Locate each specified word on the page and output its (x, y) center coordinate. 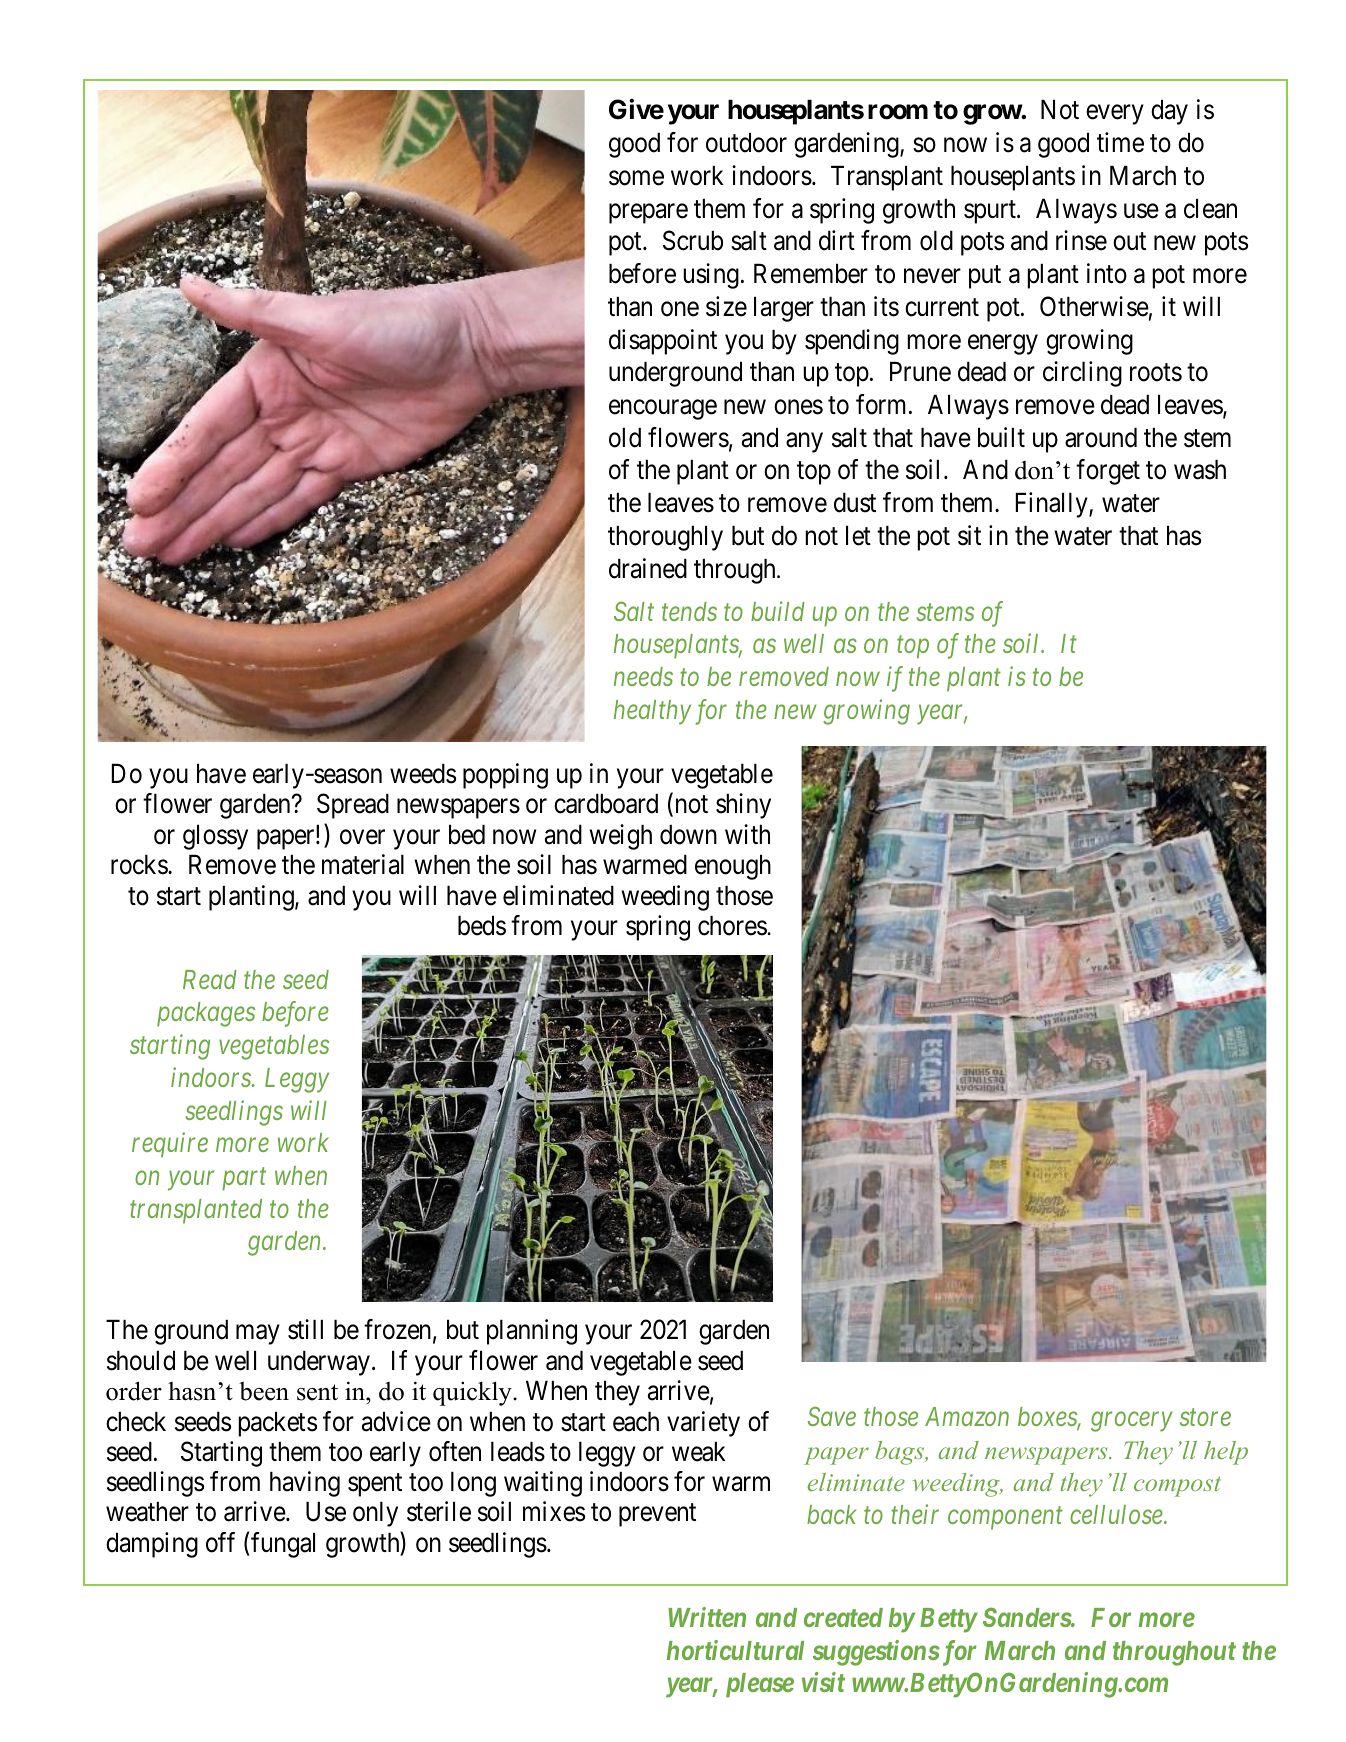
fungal (282, 1545)
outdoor (746, 142)
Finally (1053, 505)
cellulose (1117, 1514)
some (636, 178)
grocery (1132, 1422)
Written (707, 1617)
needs (643, 676)
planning (532, 1332)
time (1120, 142)
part (244, 1180)
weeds (423, 773)
